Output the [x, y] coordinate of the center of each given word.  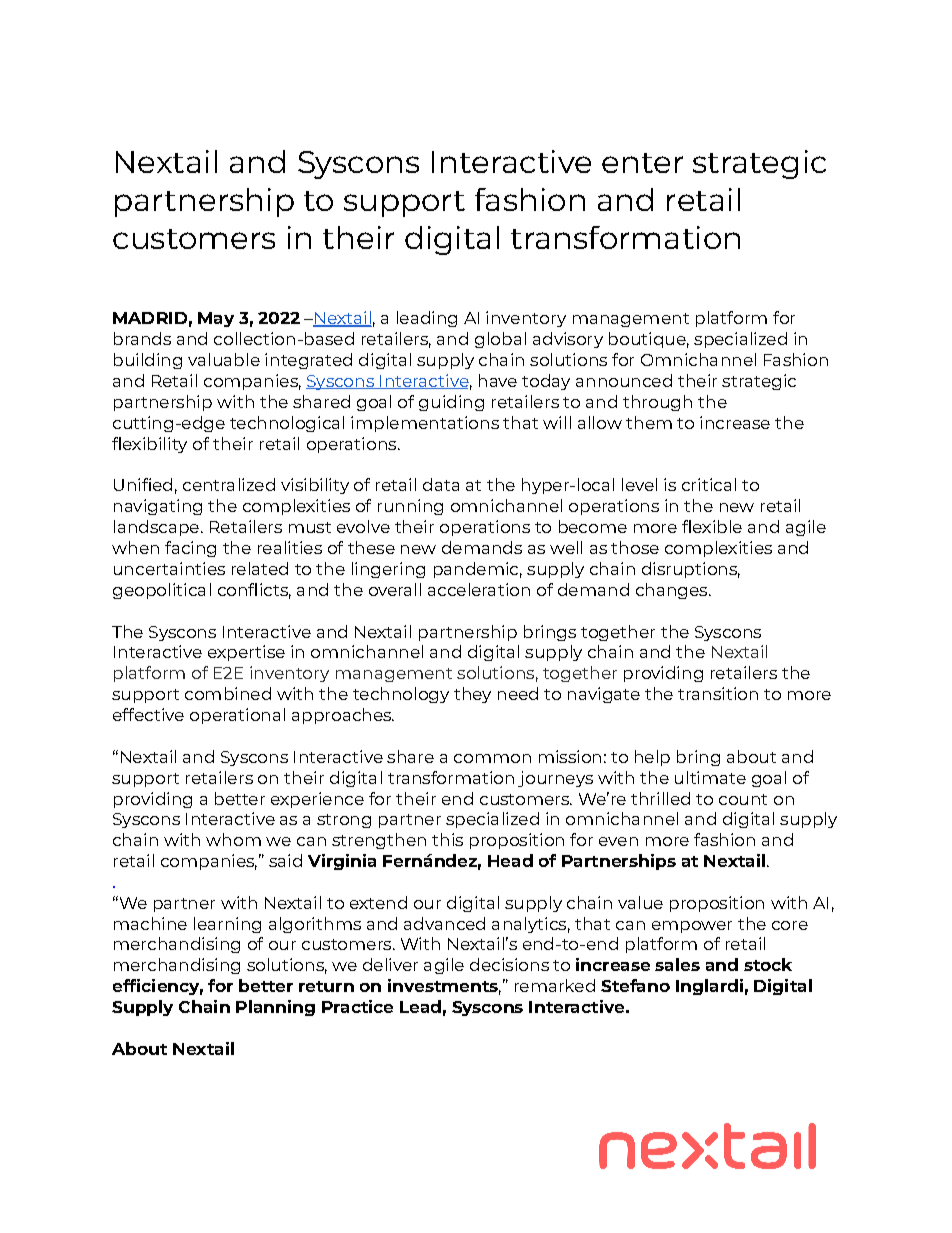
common [492, 758]
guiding [451, 403]
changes [673, 591]
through [657, 403]
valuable [224, 359]
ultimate [710, 777]
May [216, 319]
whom [233, 839]
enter [642, 163]
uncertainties [169, 568]
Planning [275, 1008]
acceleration [479, 589]
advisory [568, 340]
